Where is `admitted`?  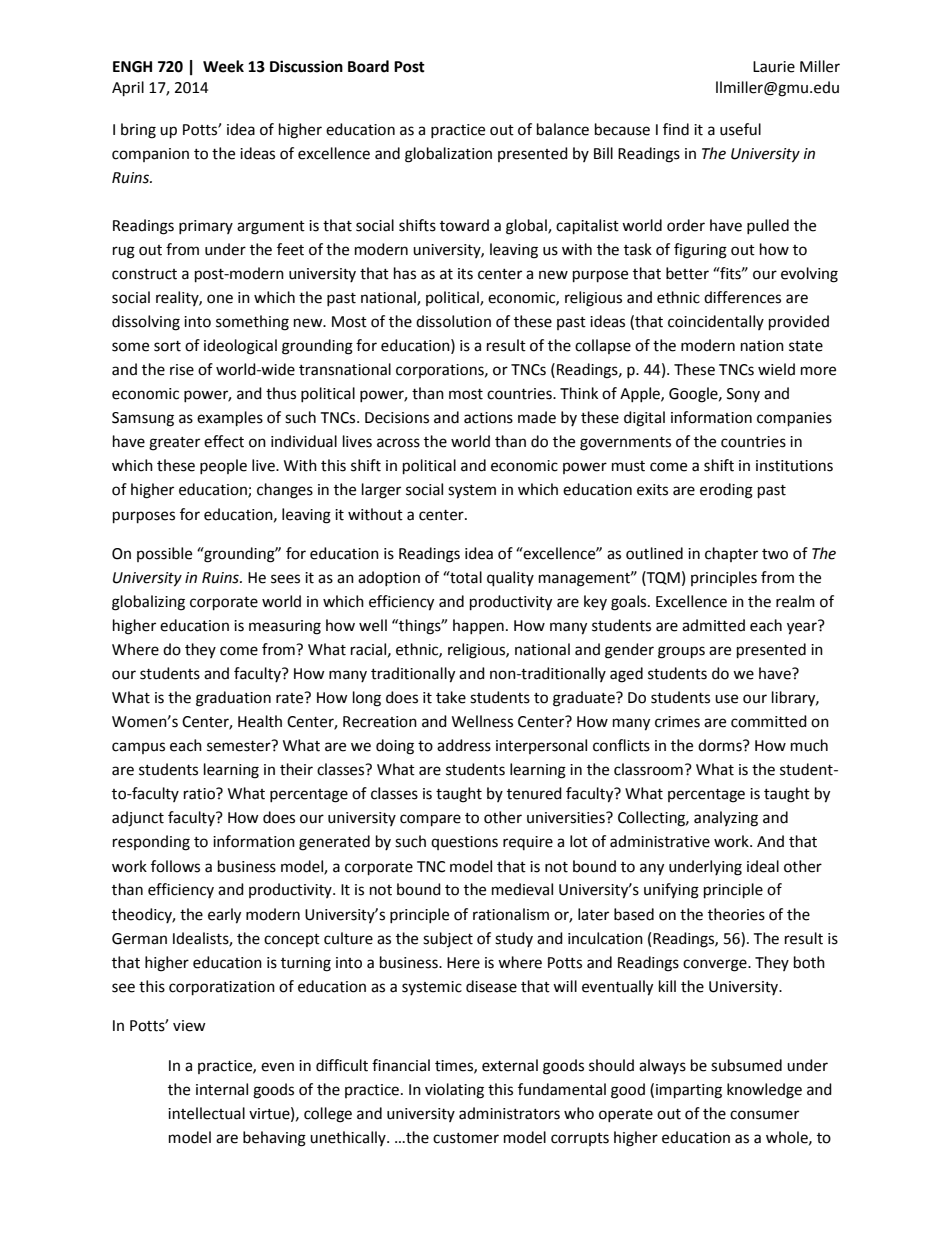 admitted is located at coordinates (713, 625).
